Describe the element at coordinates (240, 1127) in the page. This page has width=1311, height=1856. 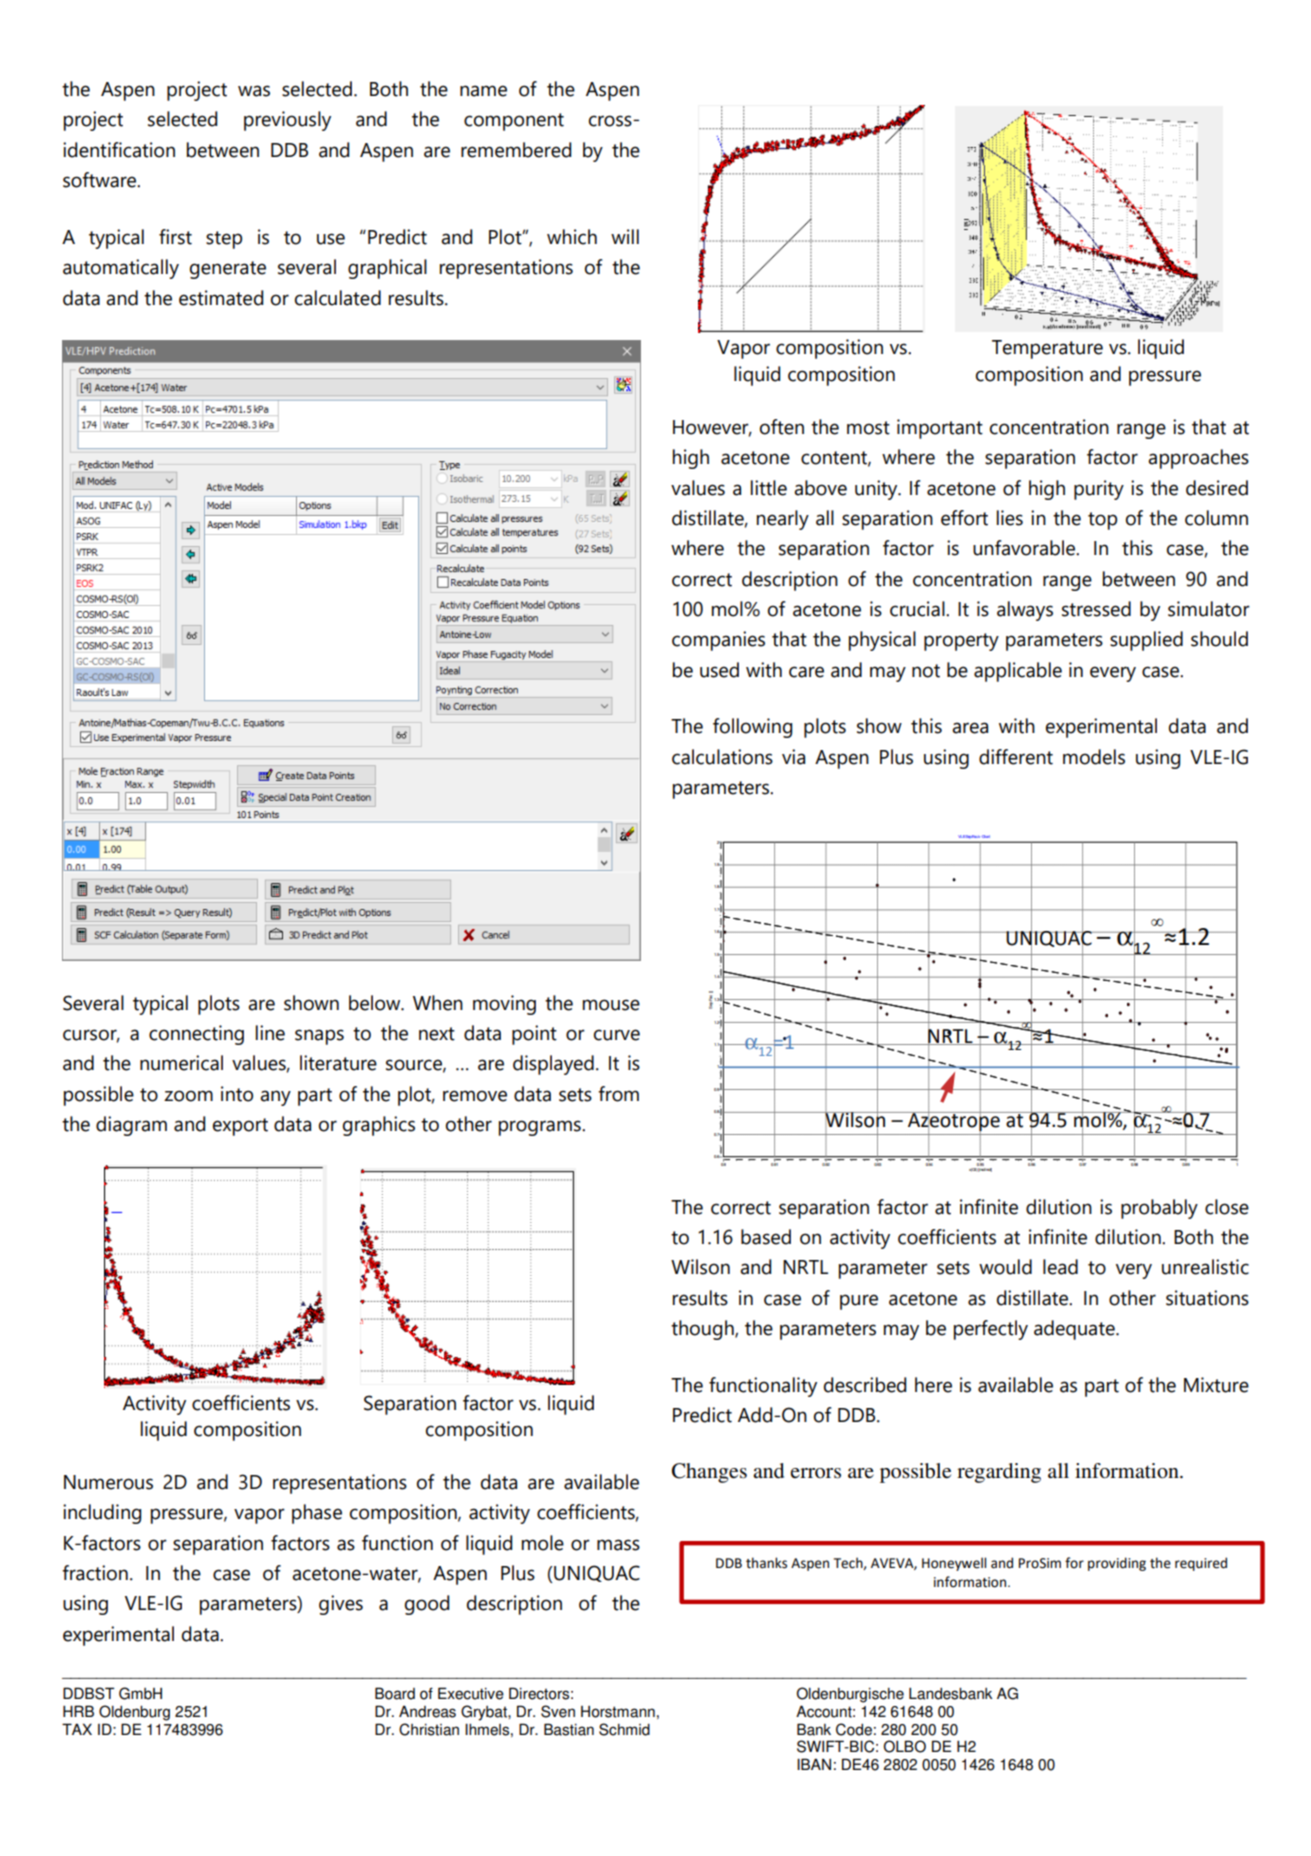
I see `export` at that location.
